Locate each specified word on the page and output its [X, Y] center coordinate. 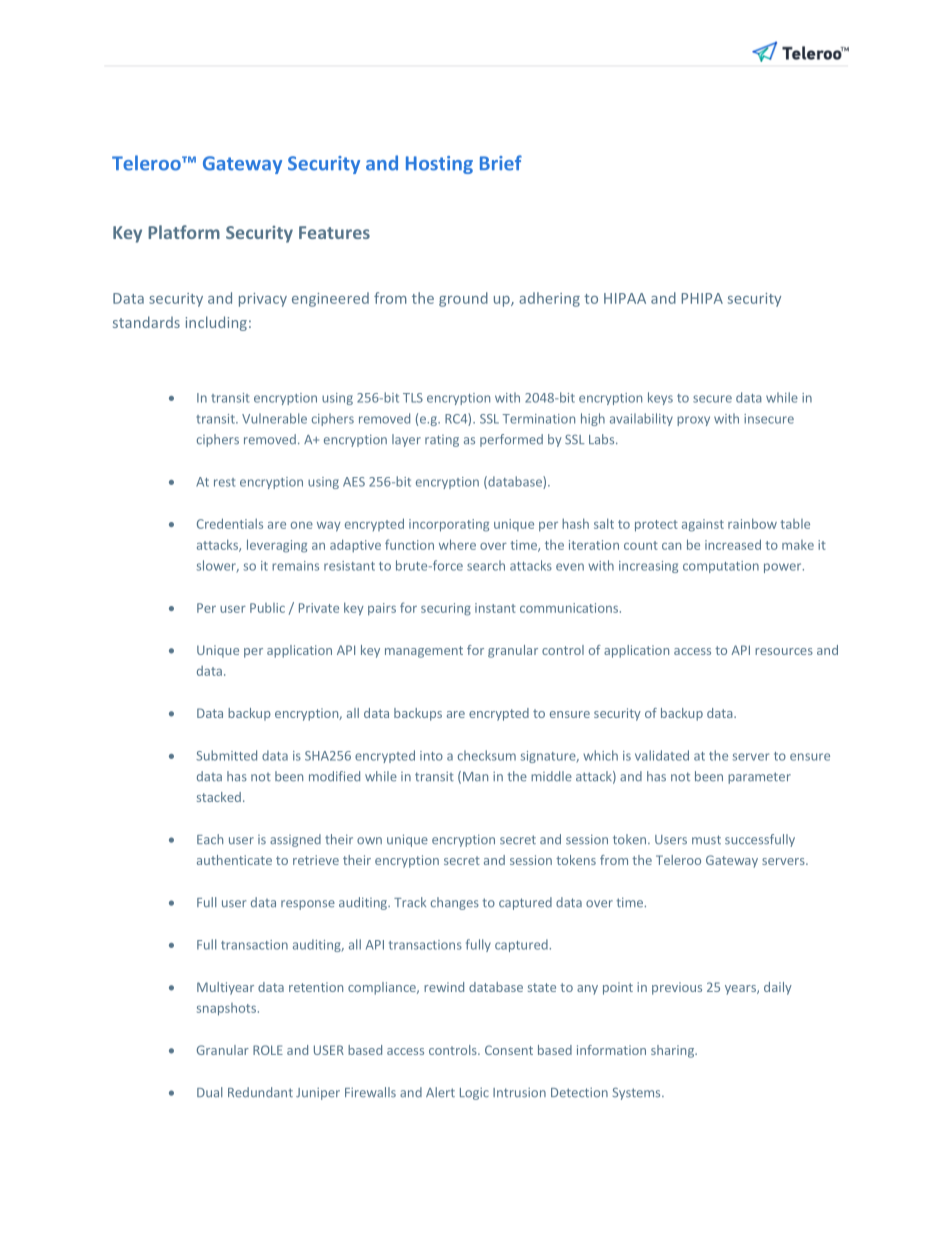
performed [511, 440]
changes [455, 903]
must [706, 840]
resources [784, 651]
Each [210, 839]
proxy [693, 421]
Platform [184, 232]
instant [495, 608]
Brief [501, 163]
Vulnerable [274, 418]
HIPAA [625, 298]
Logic [474, 1093]
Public [267, 608]
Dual [209, 1092]
